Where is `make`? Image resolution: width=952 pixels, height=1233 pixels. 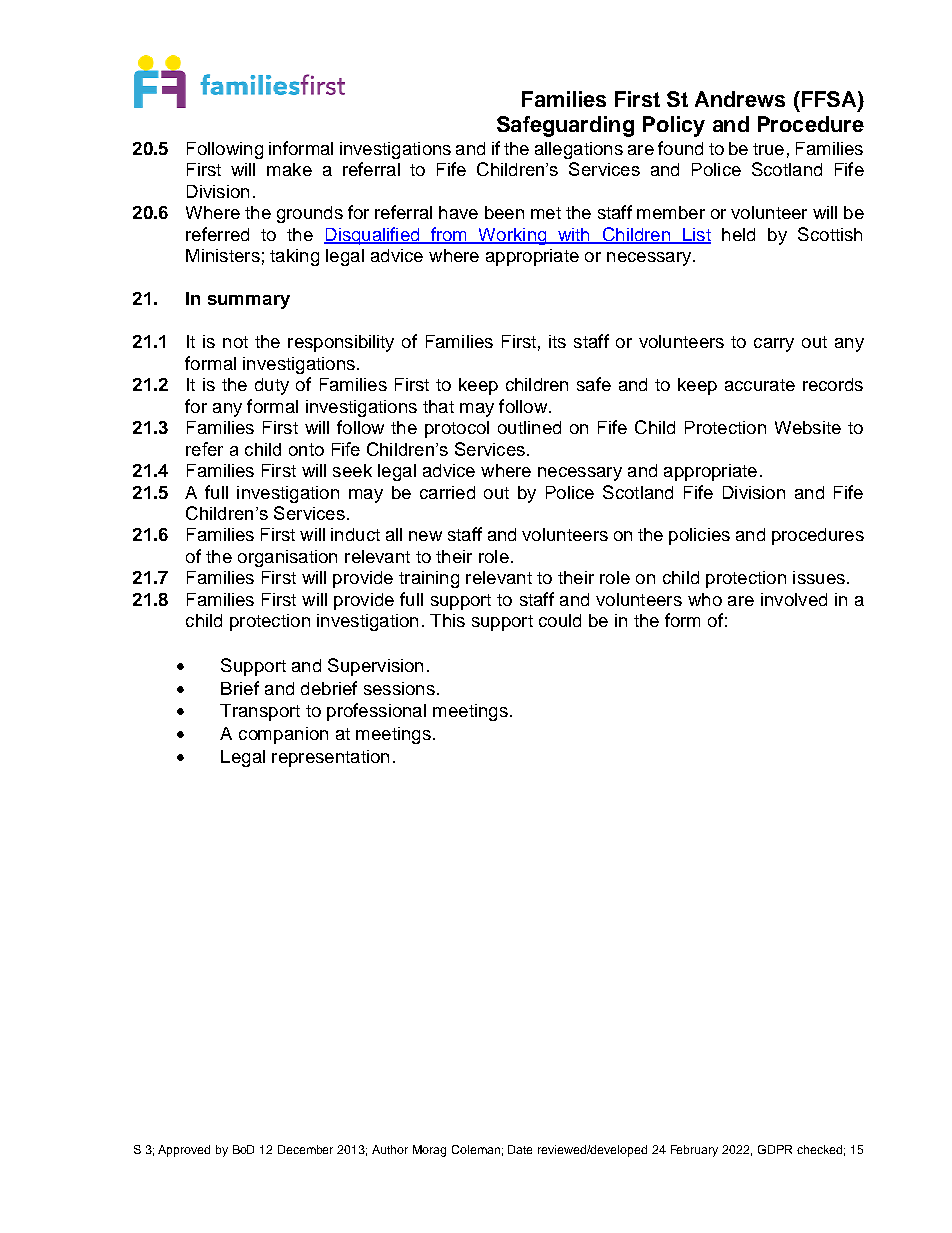 make is located at coordinates (289, 169).
